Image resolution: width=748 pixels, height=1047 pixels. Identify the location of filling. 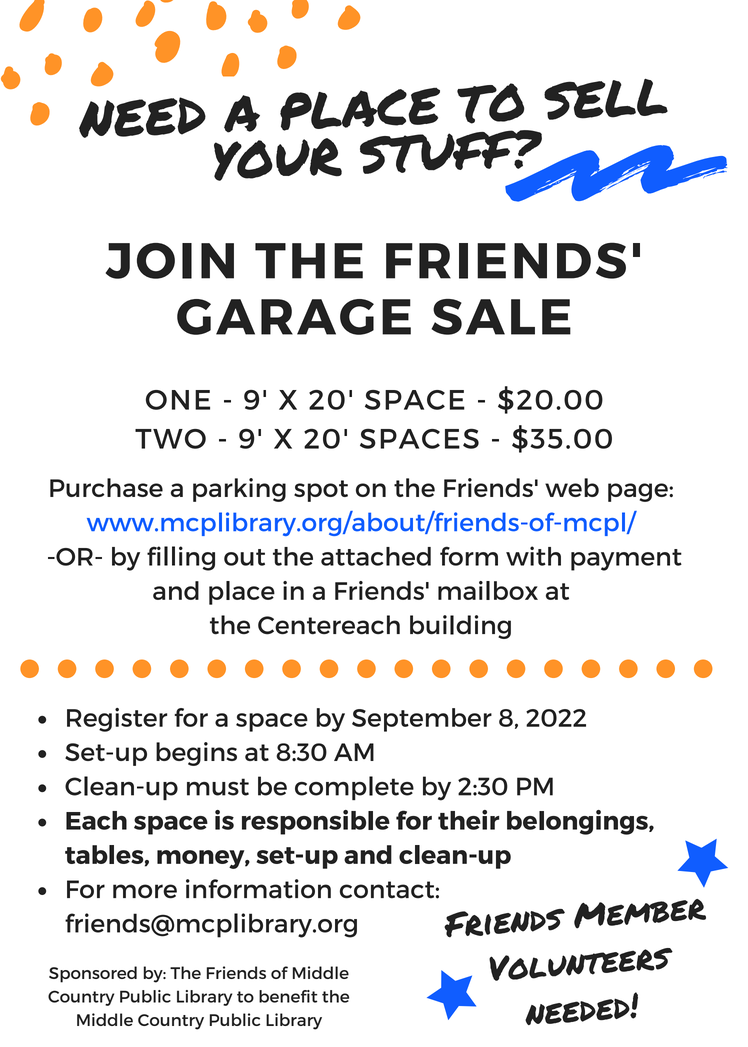
(181, 558).
